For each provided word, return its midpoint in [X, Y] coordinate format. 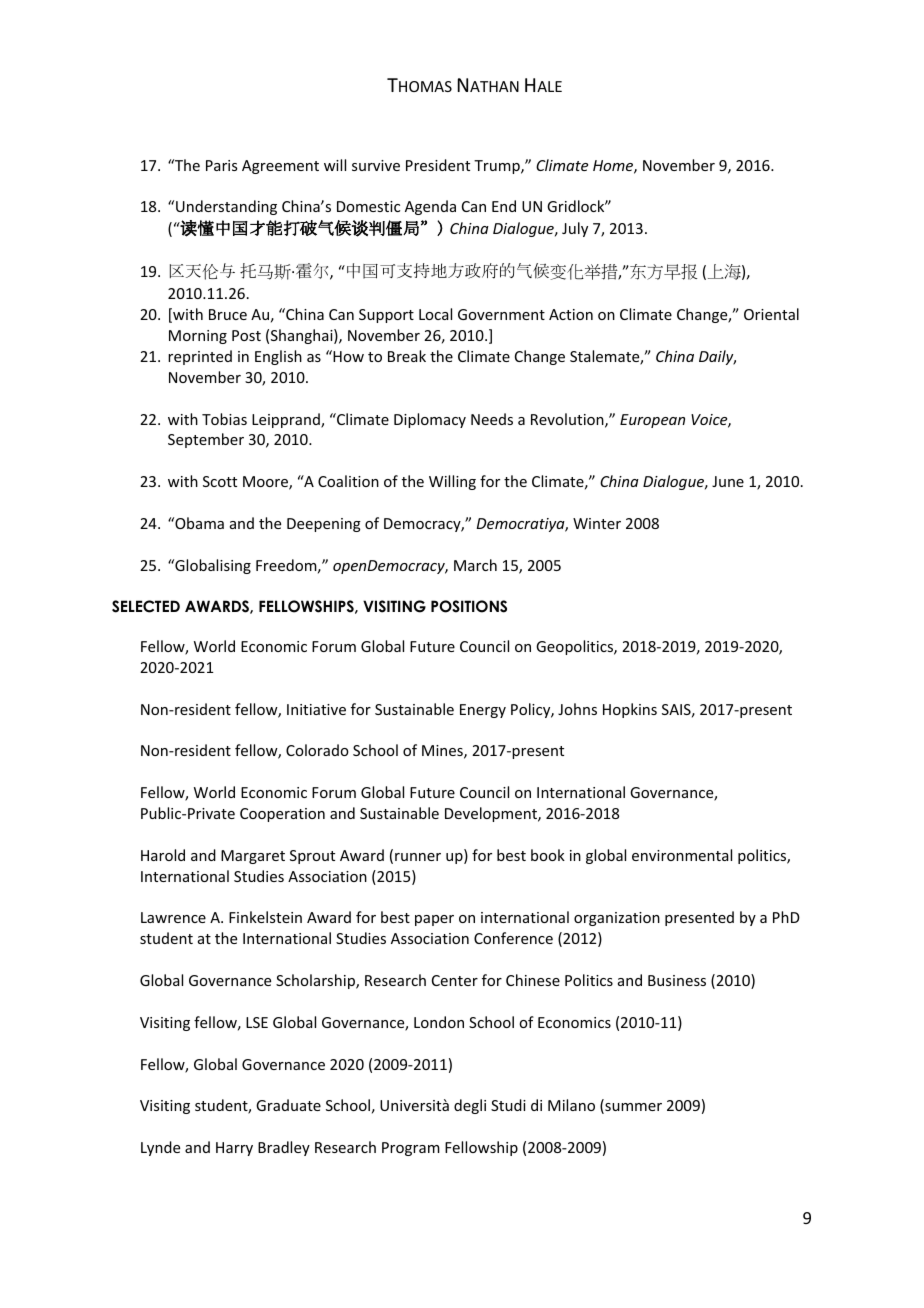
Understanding [226, 207]
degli [470, 1106]
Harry [234, 1149]
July [575, 229]
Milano [571, 1105]
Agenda [430, 207]
